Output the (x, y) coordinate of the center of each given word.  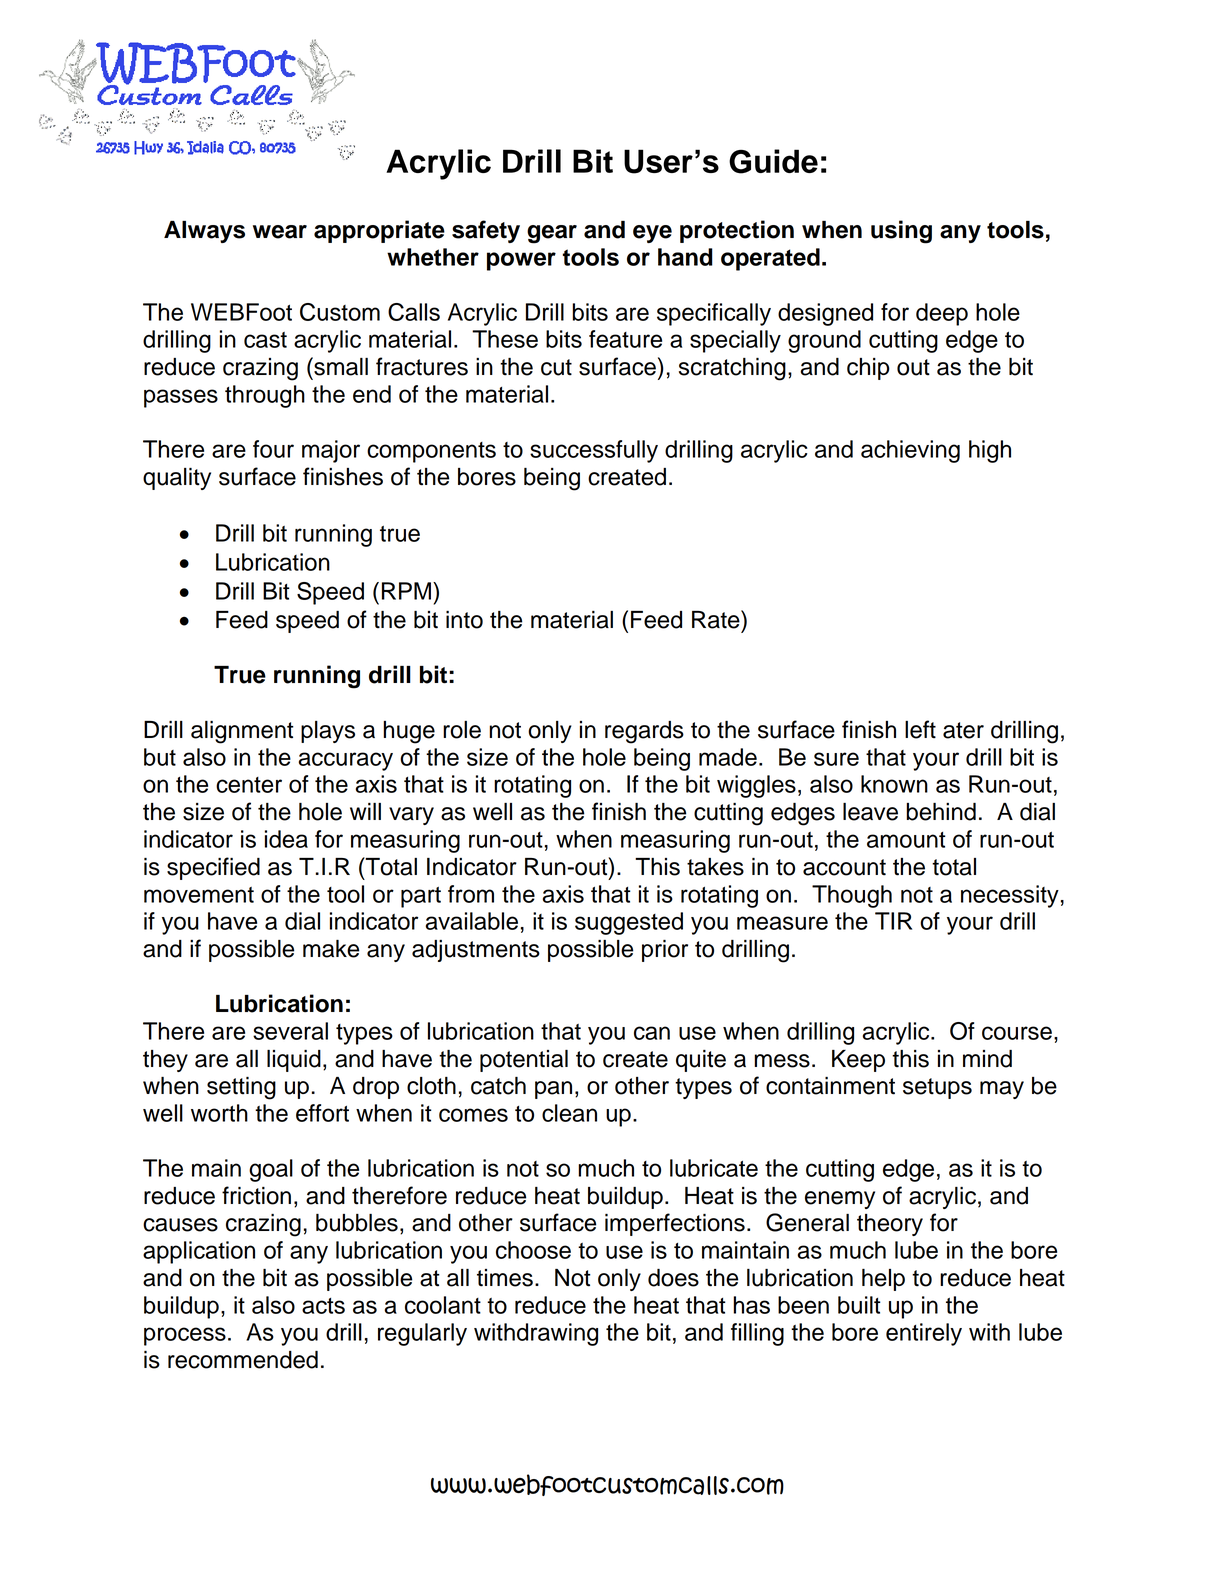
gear (552, 234)
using (901, 232)
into (464, 620)
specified (213, 868)
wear (280, 232)
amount (906, 840)
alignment (242, 732)
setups (937, 1088)
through (265, 396)
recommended (243, 1360)
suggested (629, 923)
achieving (910, 451)
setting (241, 1088)
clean (569, 1113)
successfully (594, 451)
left (920, 729)
